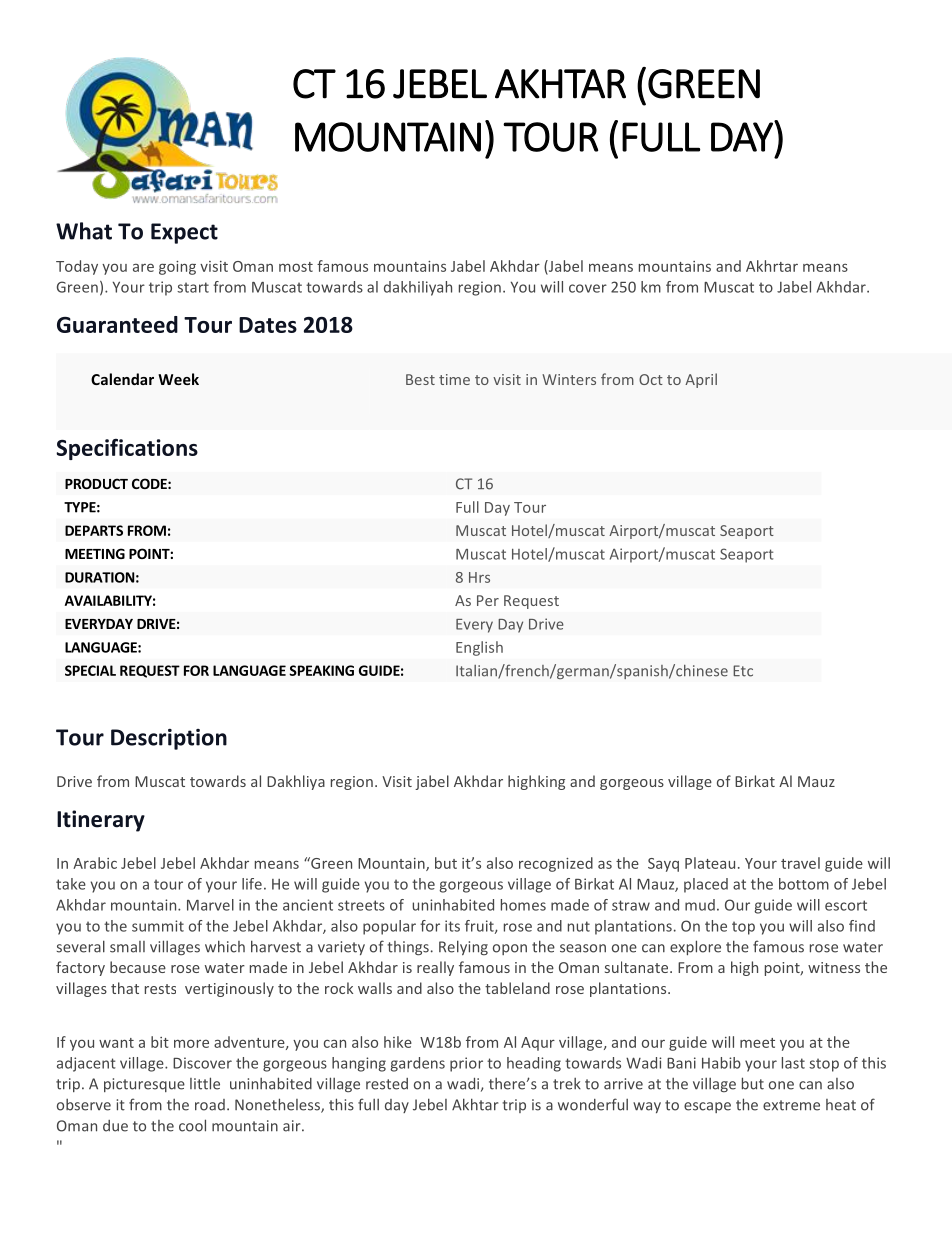 This screenshot has width=952, height=1233. I want to click on summit, so click(158, 926).
